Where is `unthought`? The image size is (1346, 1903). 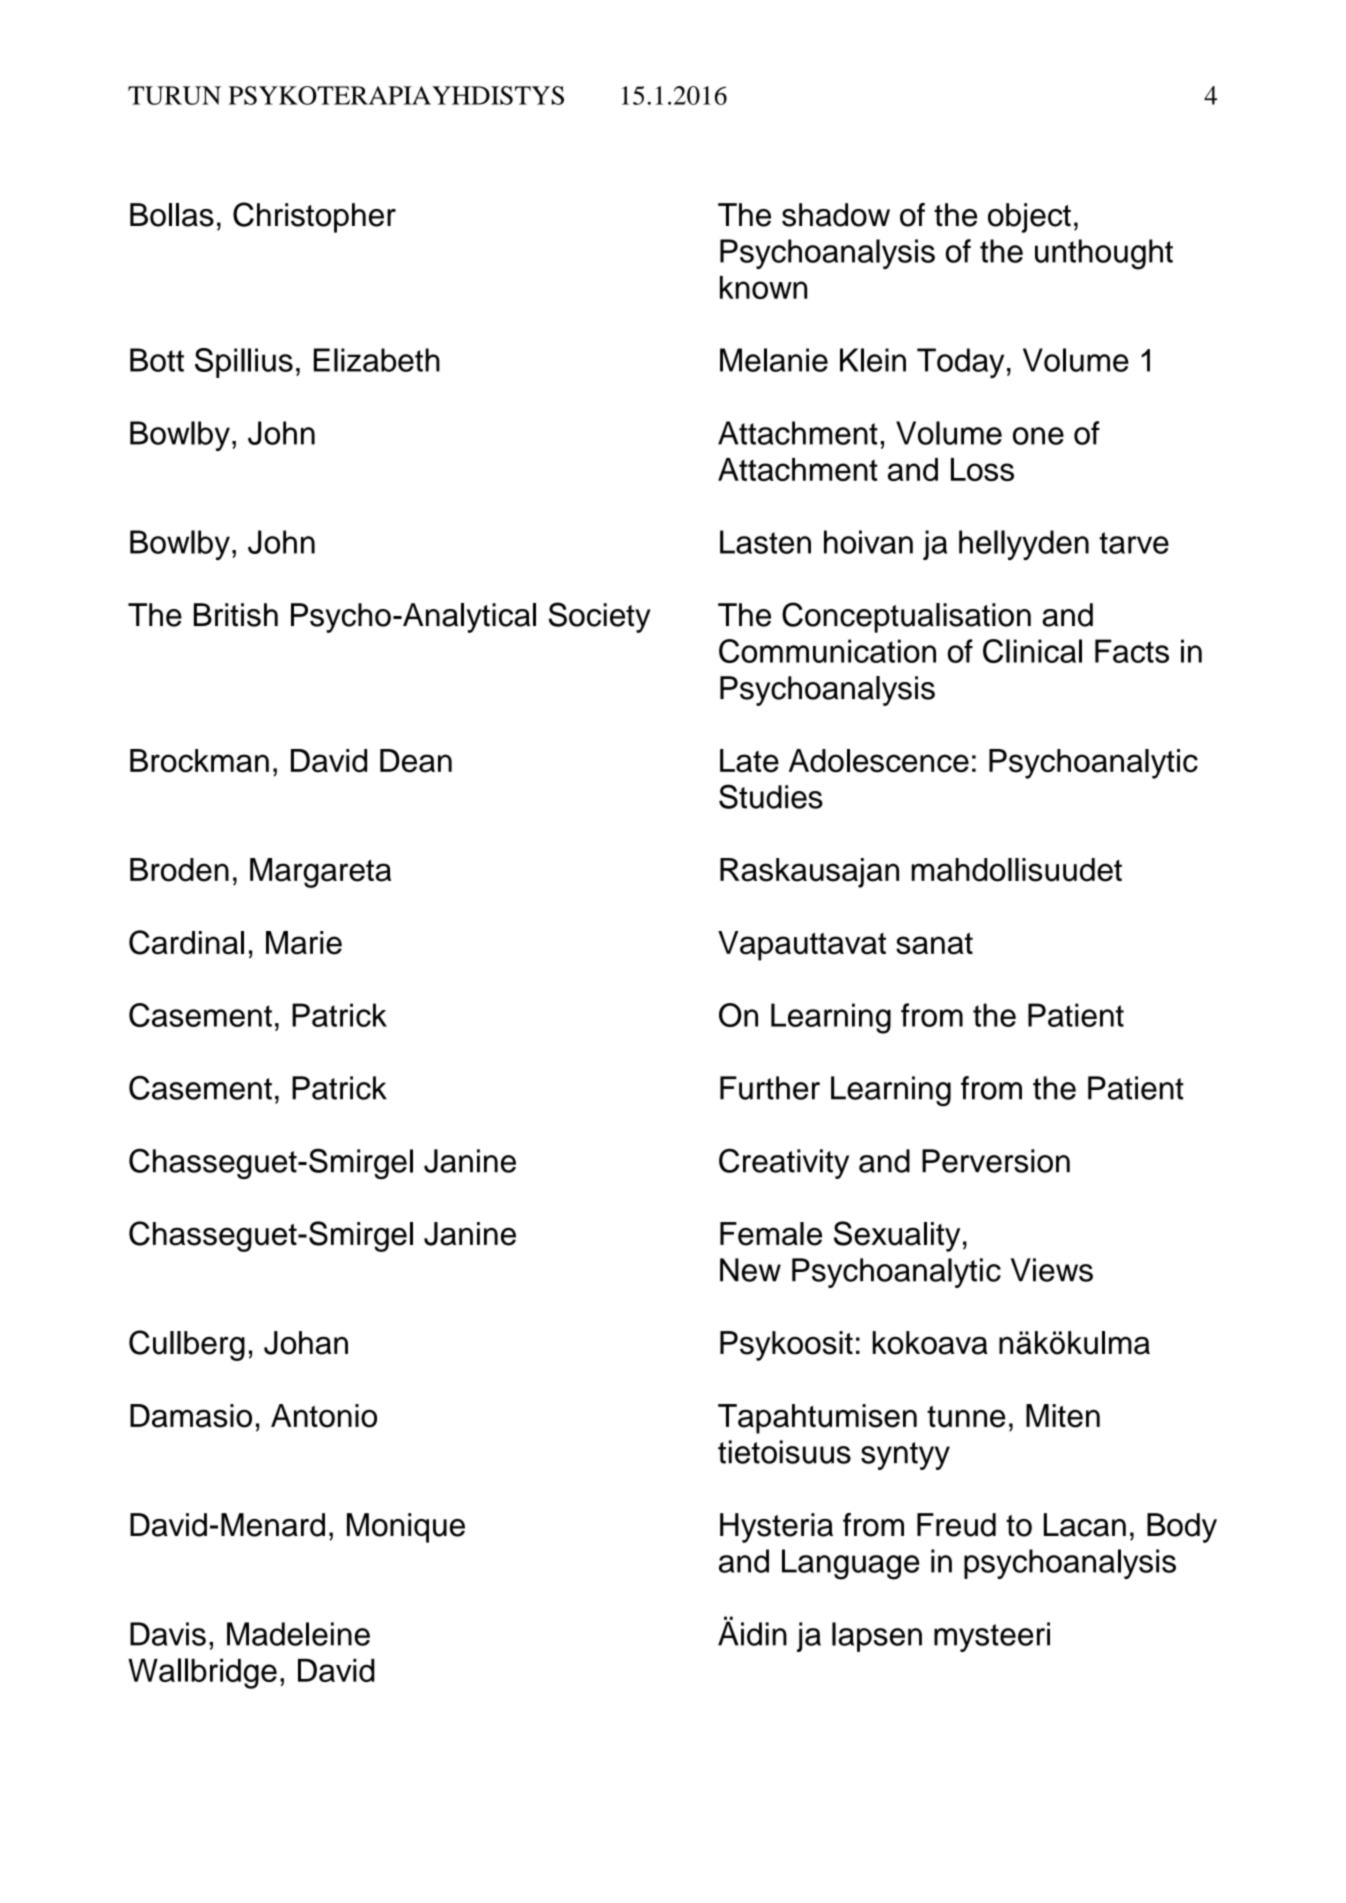 unthought is located at coordinates (1104, 254).
